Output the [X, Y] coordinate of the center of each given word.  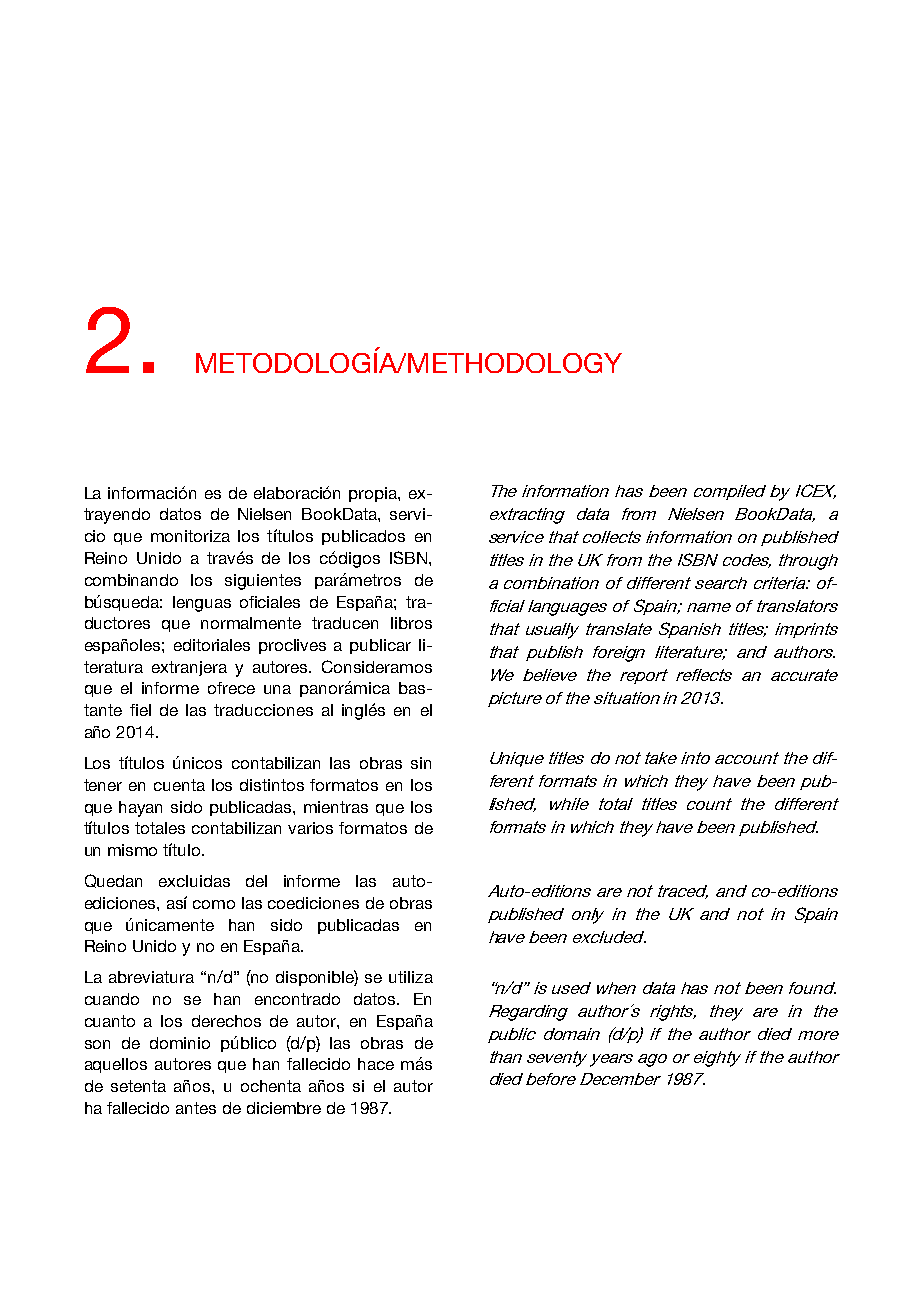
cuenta [179, 785]
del [256, 881]
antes [196, 1108]
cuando [112, 999]
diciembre [284, 1108]
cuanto [110, 1021]
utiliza [411, 977]
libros [411, 623]
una [277, 689]
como [214, 904]
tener [103, 785]
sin [421, 763]
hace [376, 1064]
